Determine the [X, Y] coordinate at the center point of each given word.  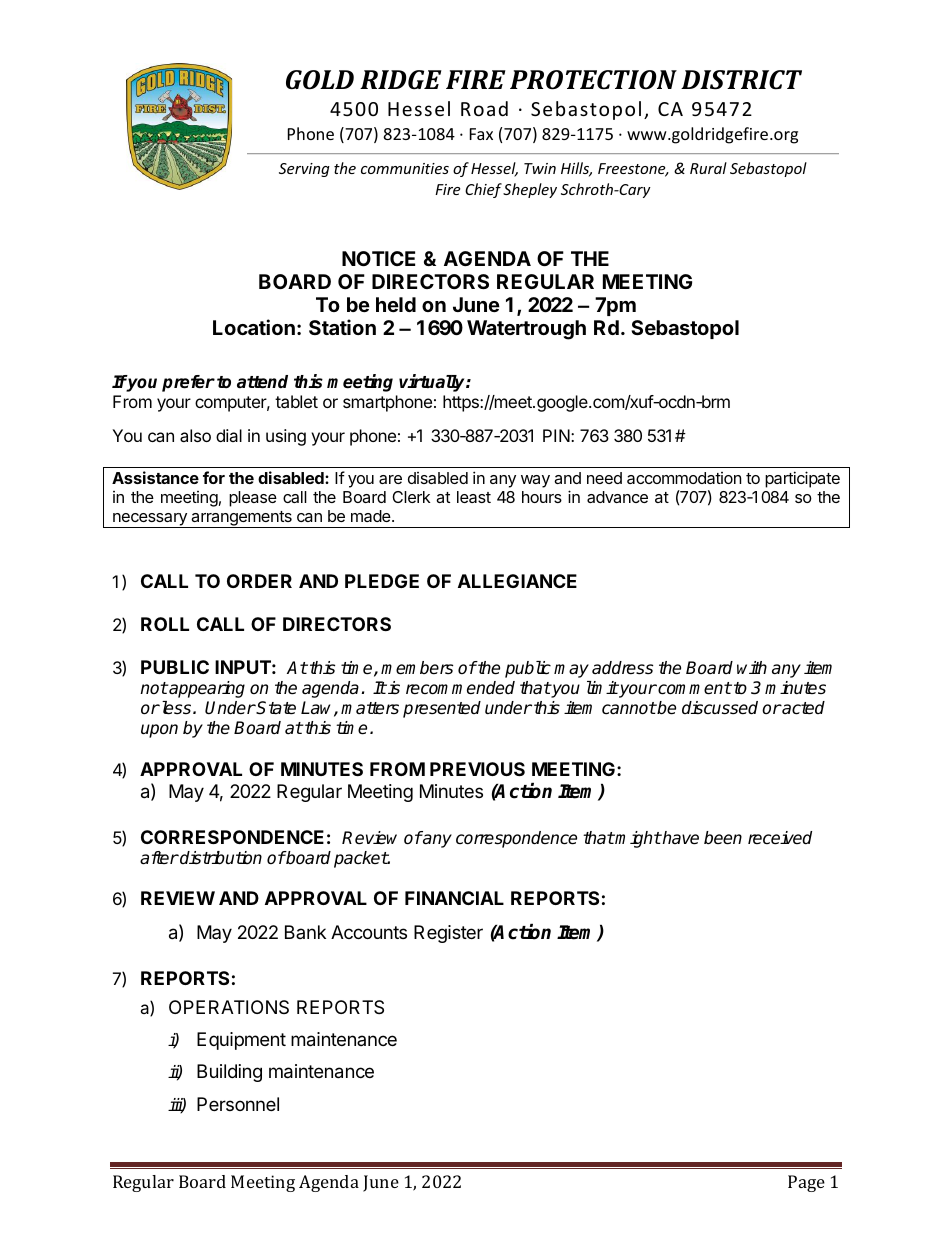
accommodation [684, 478]
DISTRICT [741, 80]
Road [484, 108]
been [723, 838]
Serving [304, 170]
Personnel [238, 1104]
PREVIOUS [477, 769]
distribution [220, 858]
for [214, 477]
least [474, 497]
